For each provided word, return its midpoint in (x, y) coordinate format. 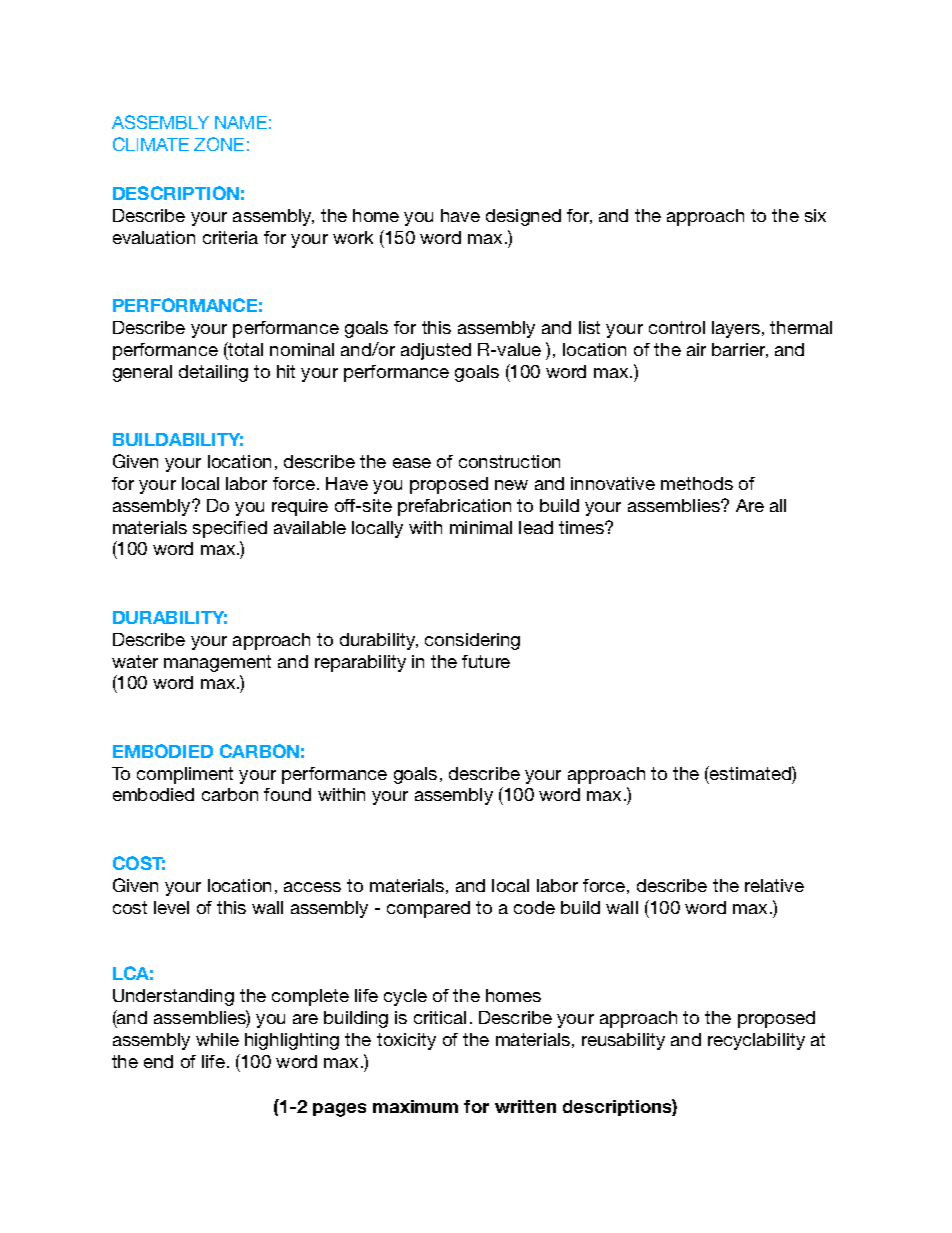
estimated (750, 773)
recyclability (756, 1041)
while (217, 1039)
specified (230, 529)
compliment (185, 775)
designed (523, 217)
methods (697, 483)
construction (509, 461)
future (486, 661)
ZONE (219, 144)
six (815, 215)
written (525, 1106)
